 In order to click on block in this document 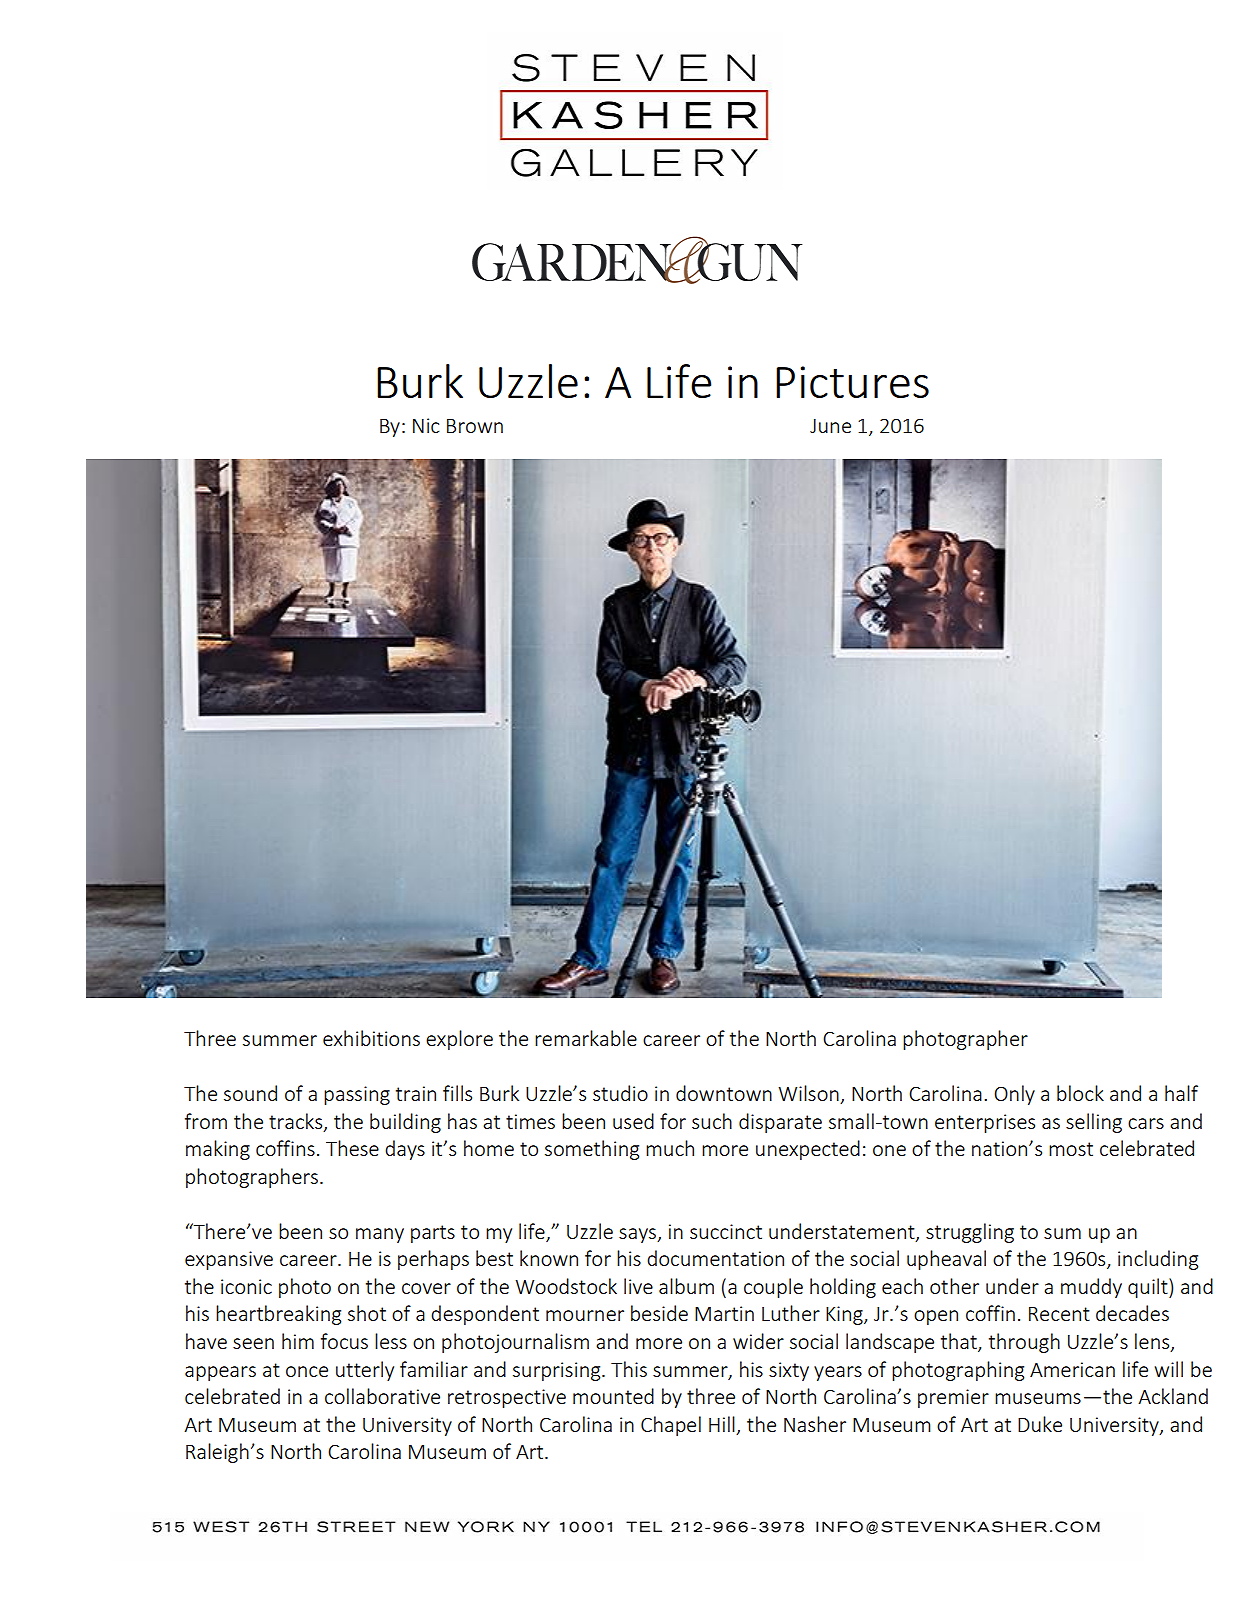, I will do `click(1080, 1093)`.
